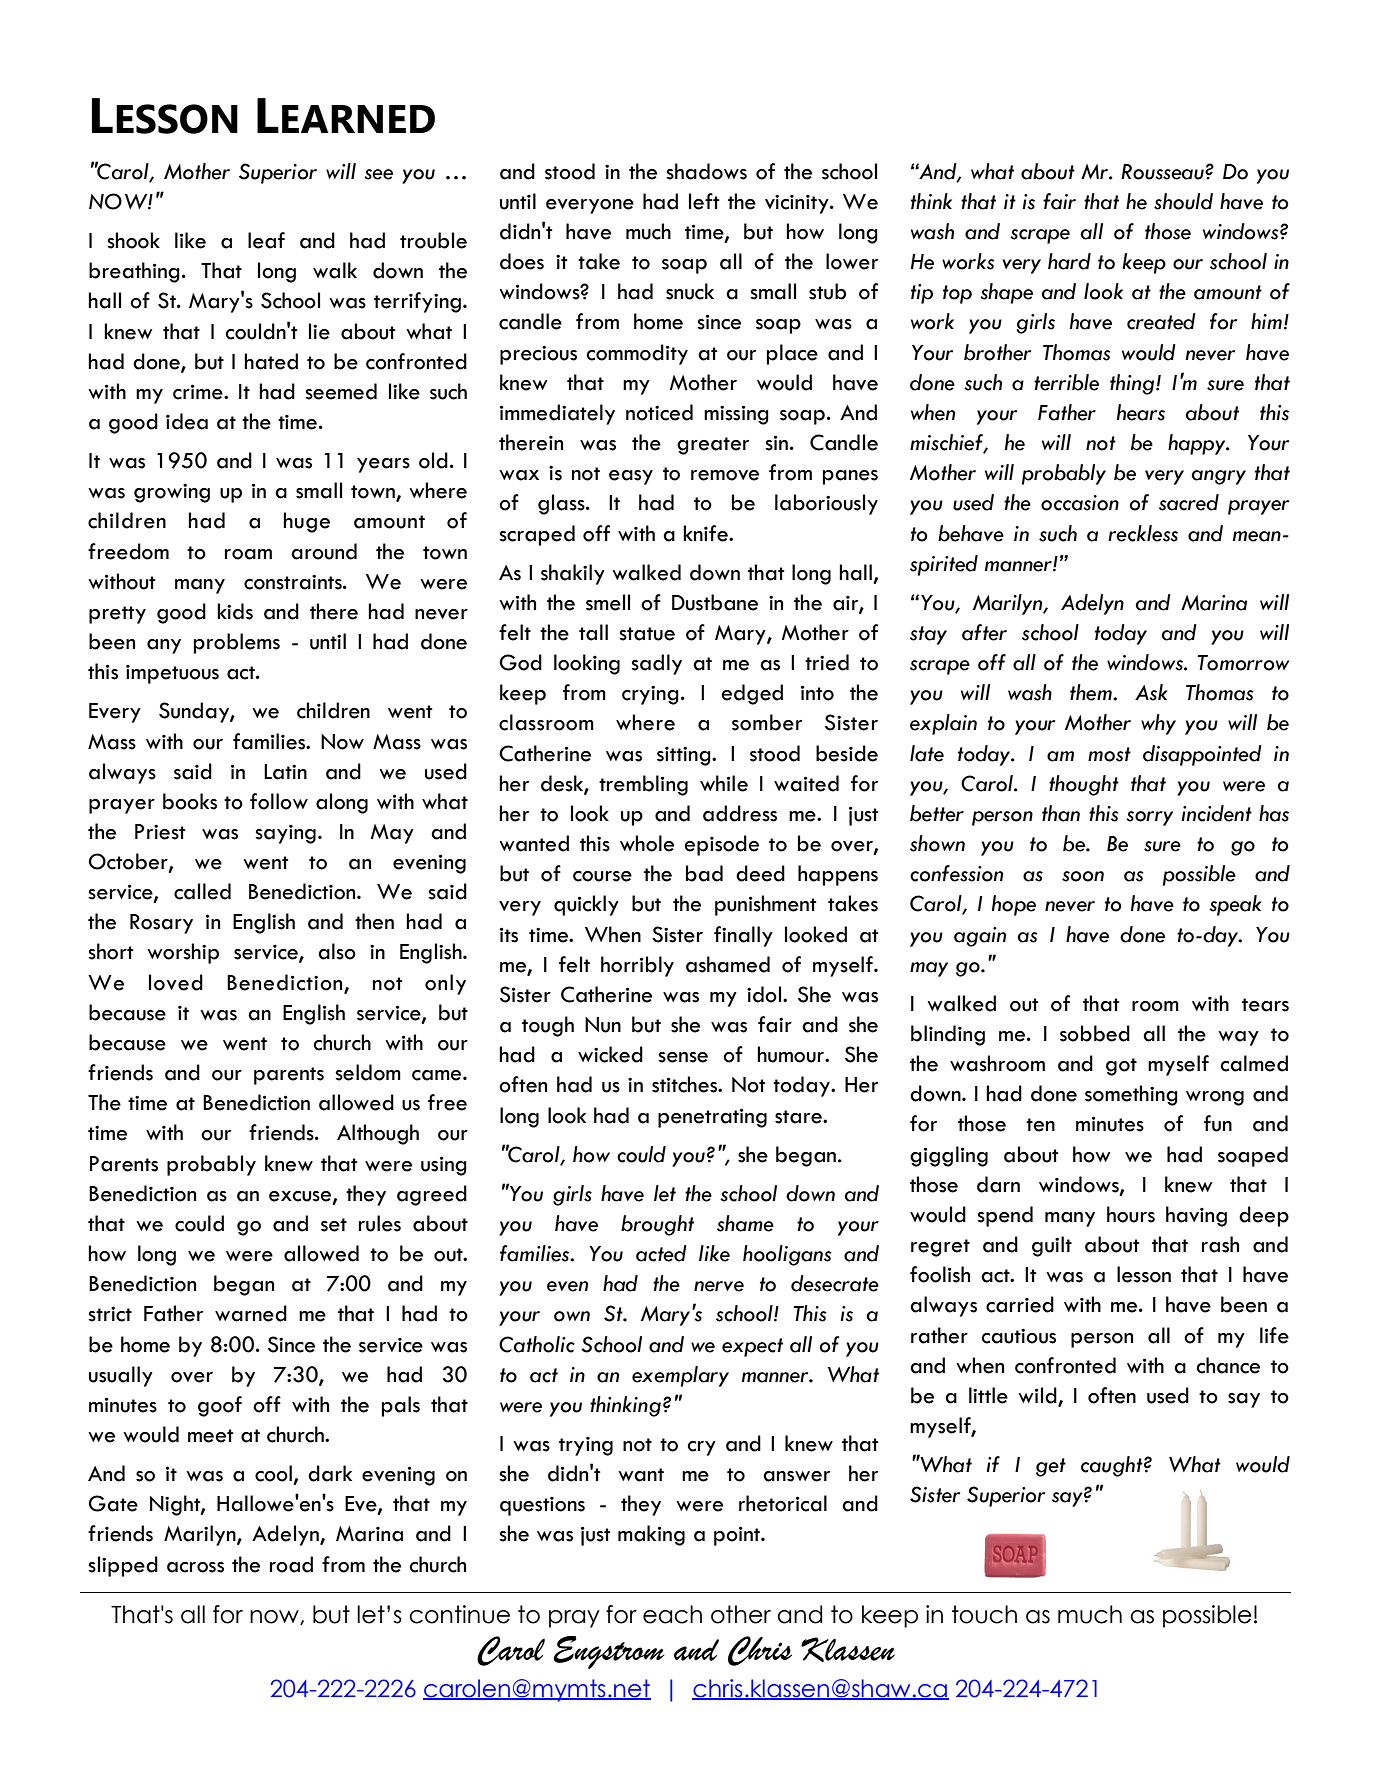 Image resolution: width=1377 pixels, height=1782 pixels. I want to click on touch, so click(984, 1614).
